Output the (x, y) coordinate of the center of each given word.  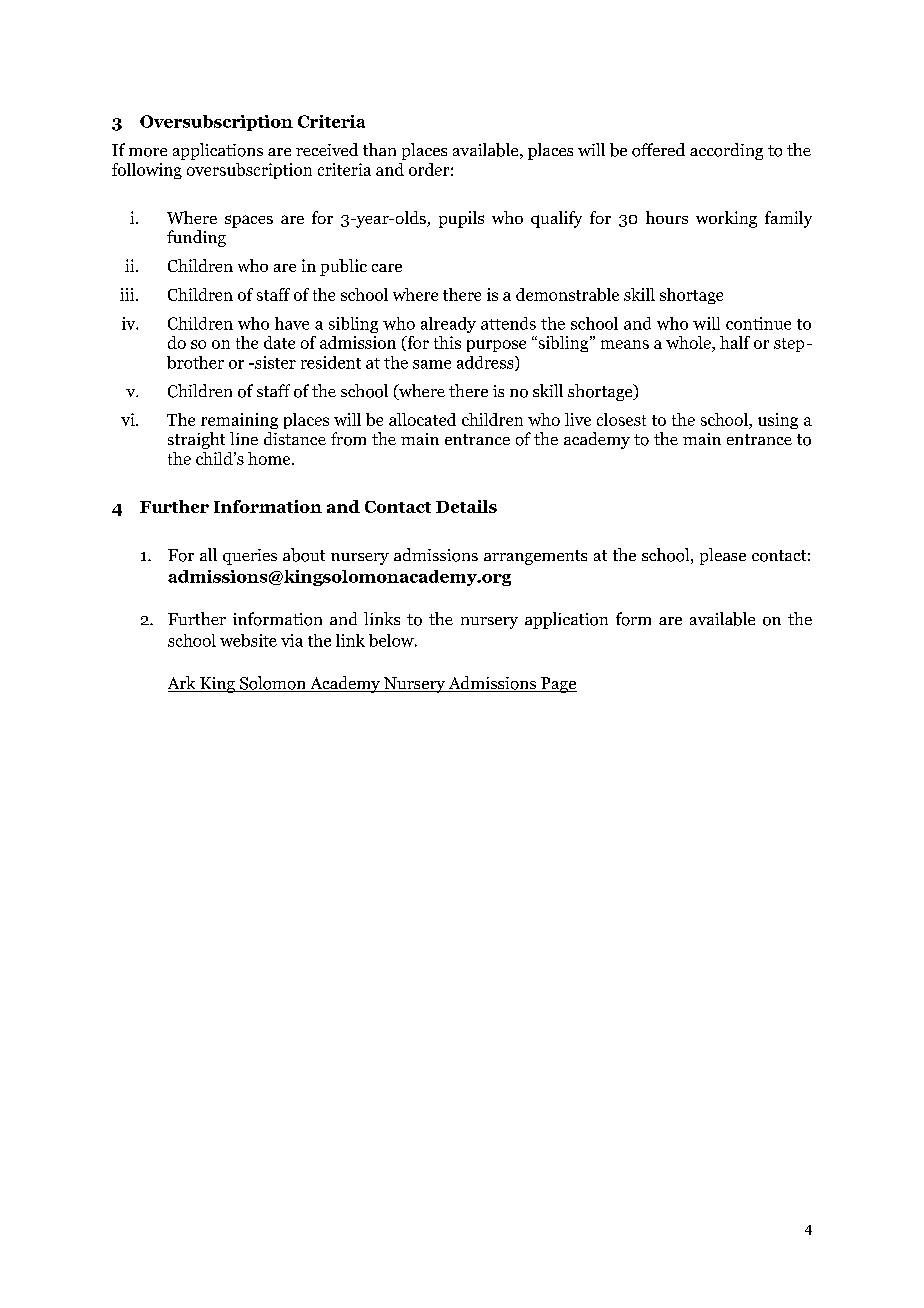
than (379, 149)
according (726, 151)
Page (558, 685)
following (147, 171)
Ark (183, 684)
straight (196, 440)
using (778, 421)
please (723, 556)
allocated (422, 419)
